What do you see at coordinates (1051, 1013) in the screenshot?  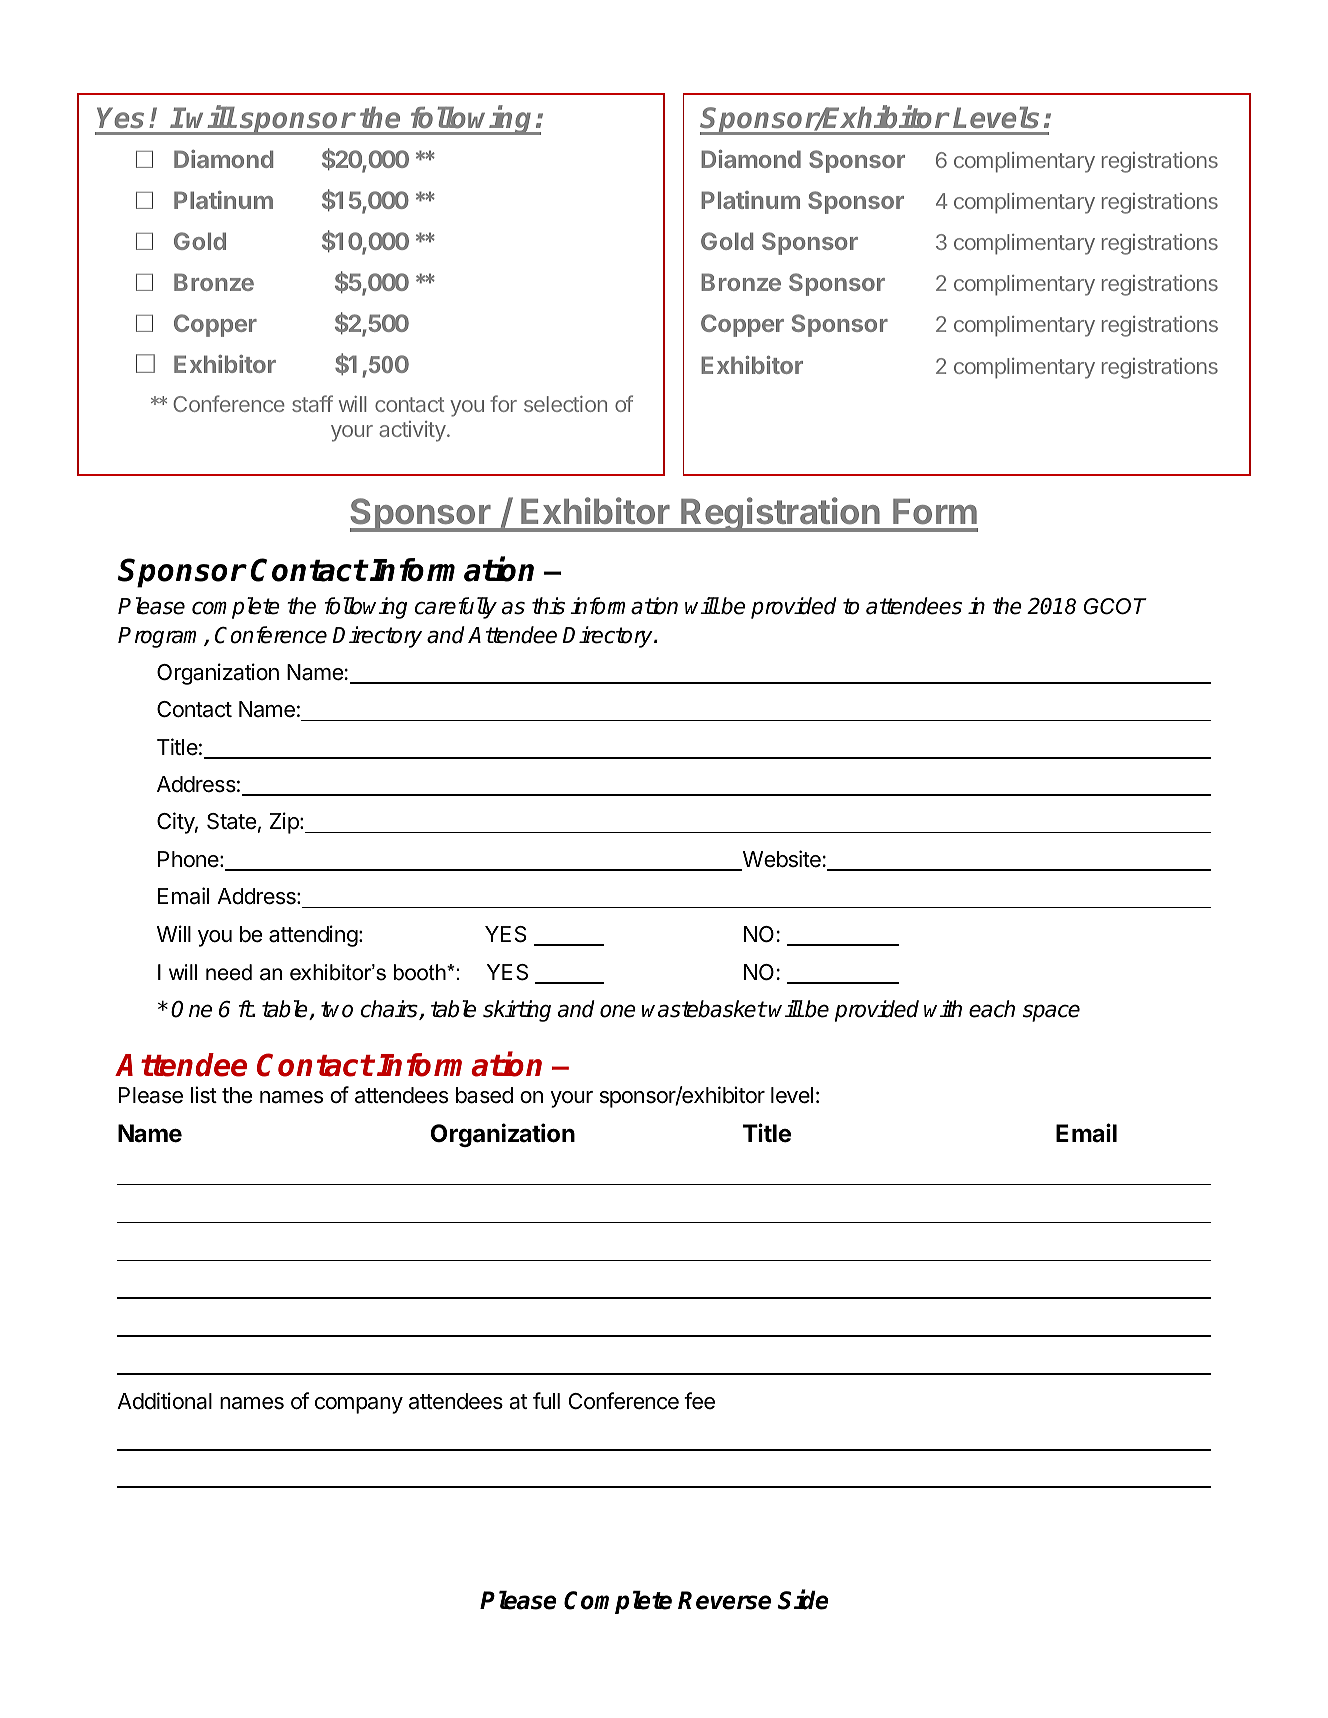 I see `space` at bounding box center [1051, 1013].
